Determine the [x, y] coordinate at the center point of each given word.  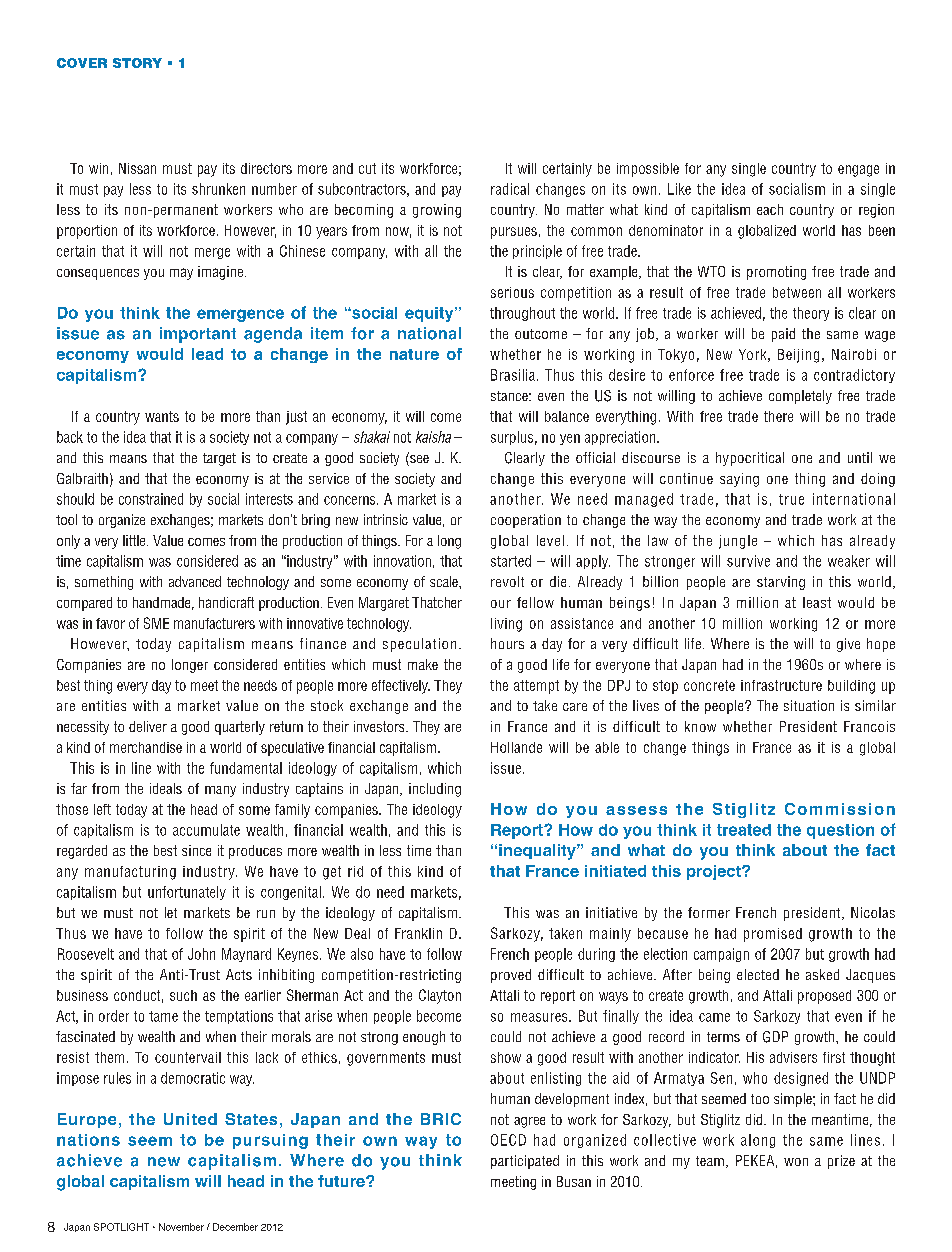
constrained [151, 499]
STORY [137, 63]
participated [525, 1162]
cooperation [526, 521]
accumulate [206, 830]
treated [744, 830]
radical [510, 189]
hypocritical [750, 459]
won [796, 1162]
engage [858, 171]
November [181, 1227]
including [435, 790]
